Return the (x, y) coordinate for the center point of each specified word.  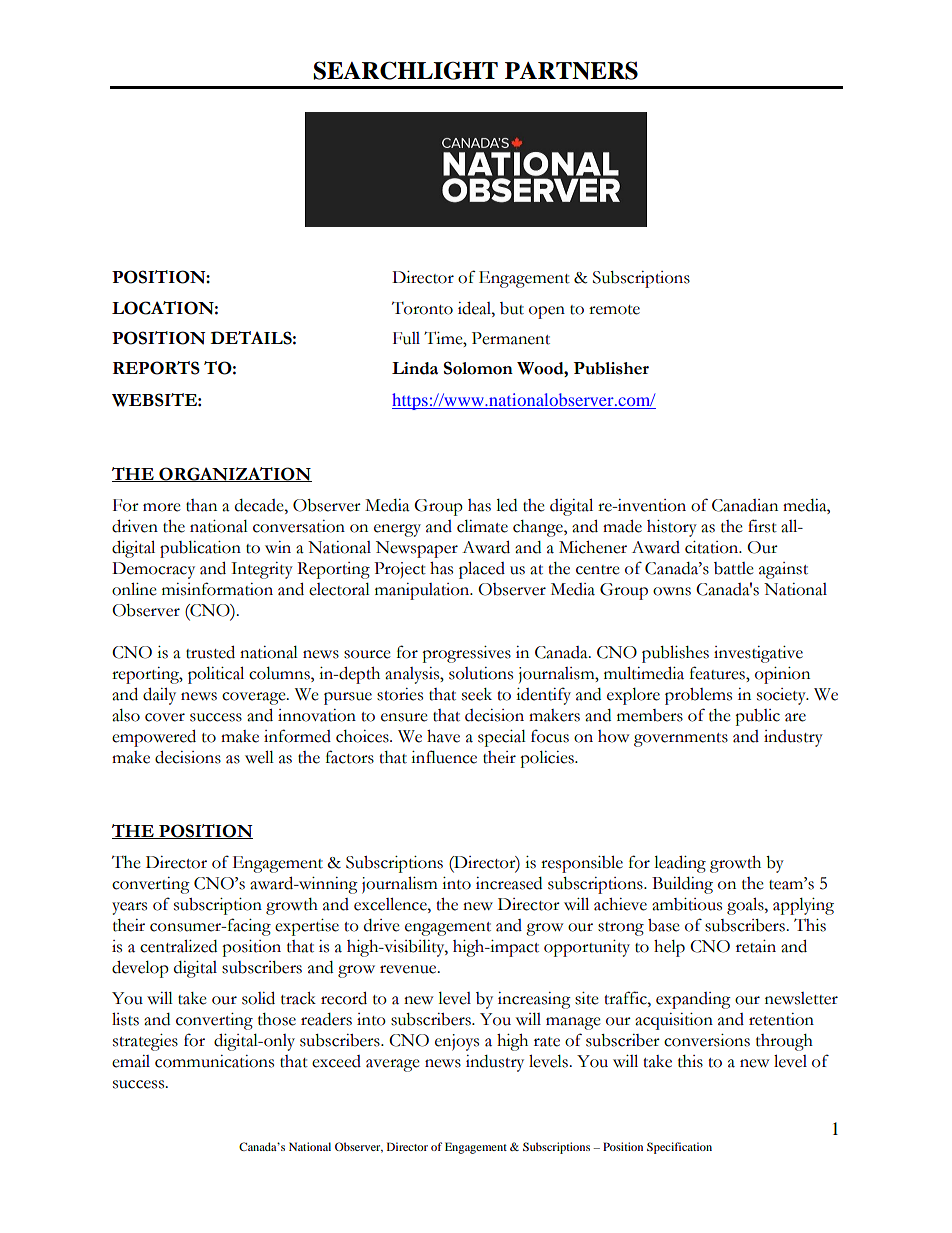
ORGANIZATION (234, 474)
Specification (679, 1148)
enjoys (457, 1042)
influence (444, 757)
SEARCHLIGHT (405, 70)
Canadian (745, 505)
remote (614, 310)
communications (214, 1061)
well (259, 757)
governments (681, 740)
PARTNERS (571, 70)
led (506, 505)
